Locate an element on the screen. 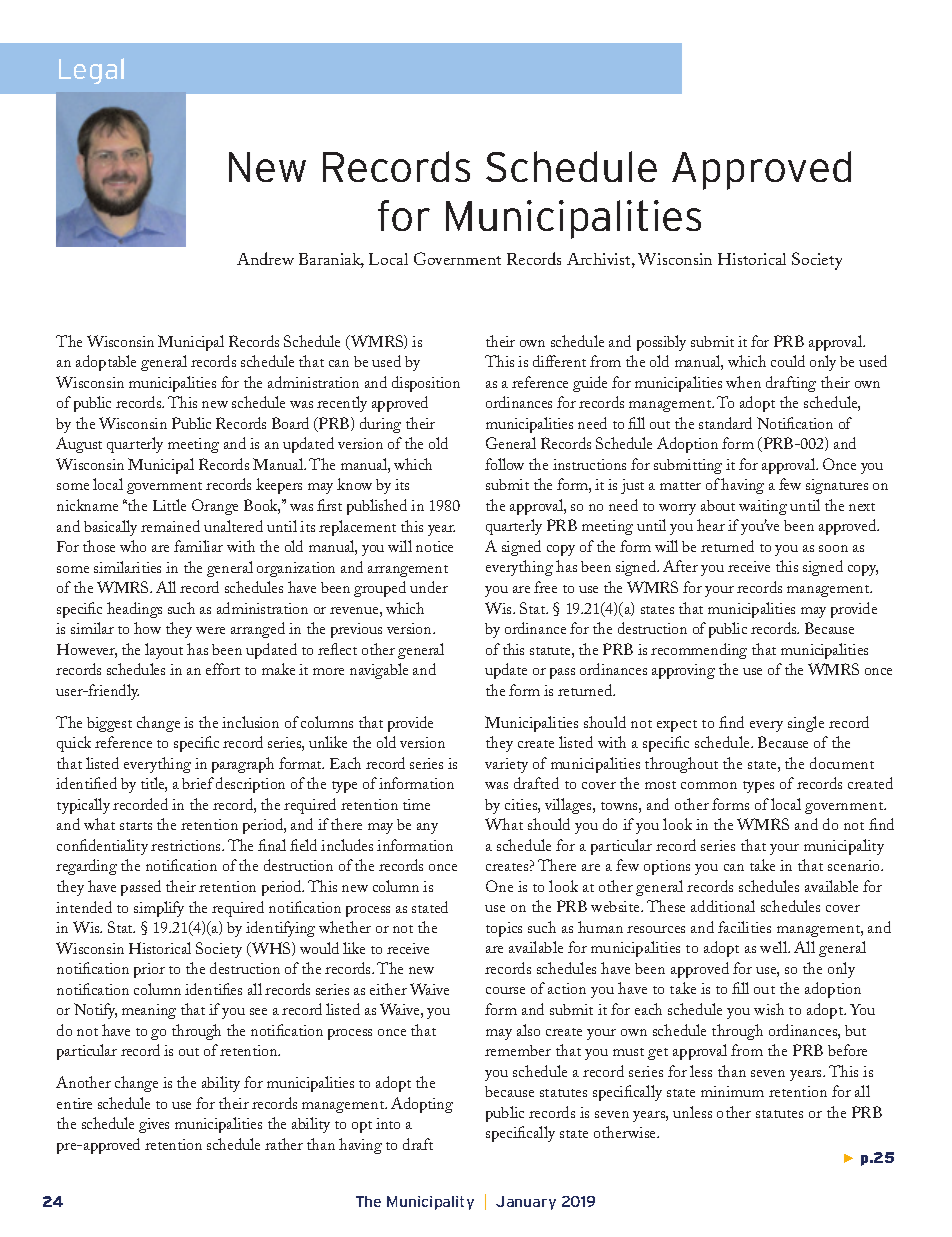 This screenshot has width=952, height=1237. possibly is located at coordinates (661, 343).
